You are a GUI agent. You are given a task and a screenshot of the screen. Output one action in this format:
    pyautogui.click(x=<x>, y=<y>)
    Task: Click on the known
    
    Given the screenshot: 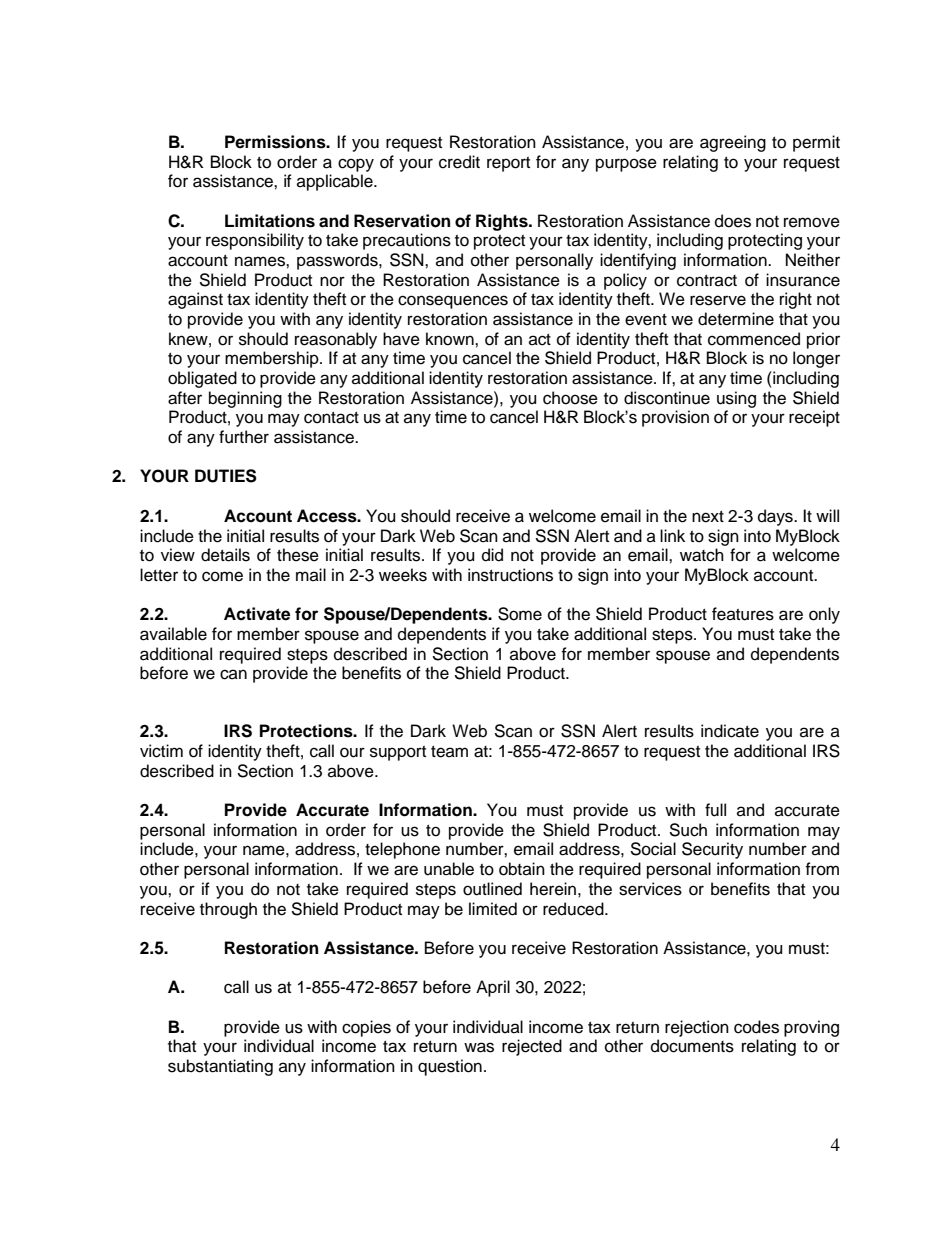 What is the action you would take?
    pyautogui.click(x=451, y=339)
